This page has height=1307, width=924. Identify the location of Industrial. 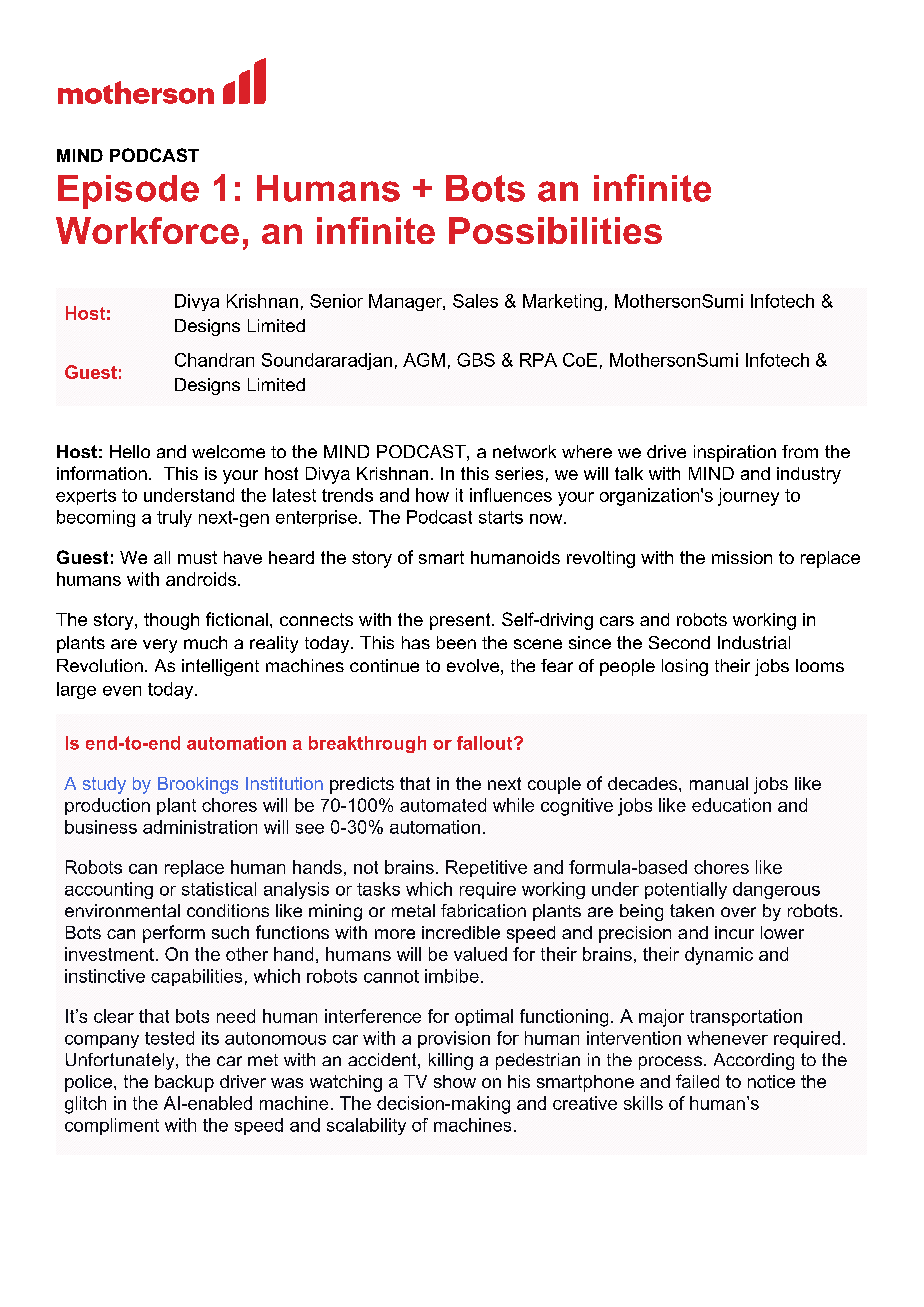
(754, 642).
